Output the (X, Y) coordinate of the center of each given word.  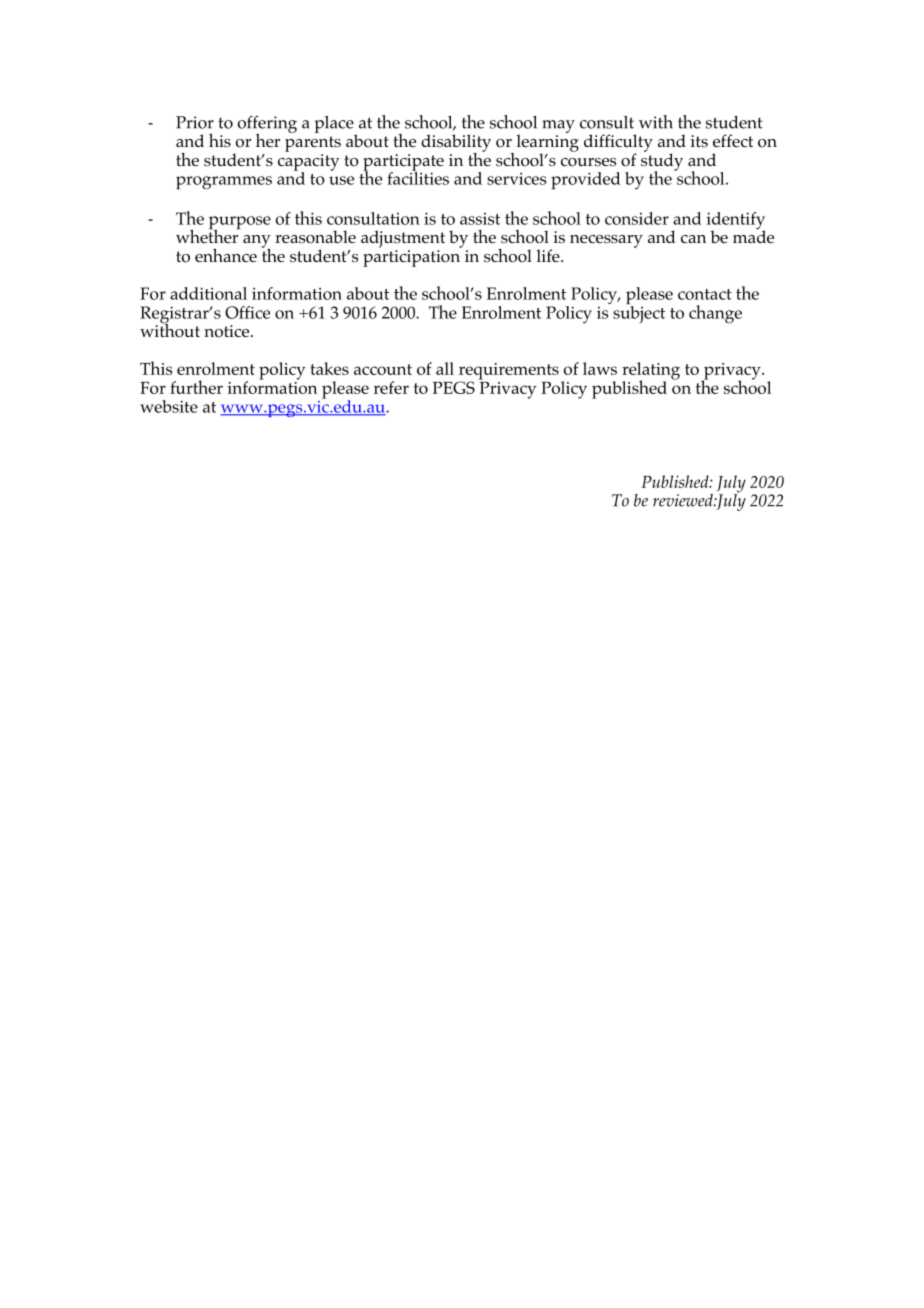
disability (456, 144)
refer (391, 387)
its (699, 141)
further (196, 387)
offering (267, 125)
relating (651, 372)
